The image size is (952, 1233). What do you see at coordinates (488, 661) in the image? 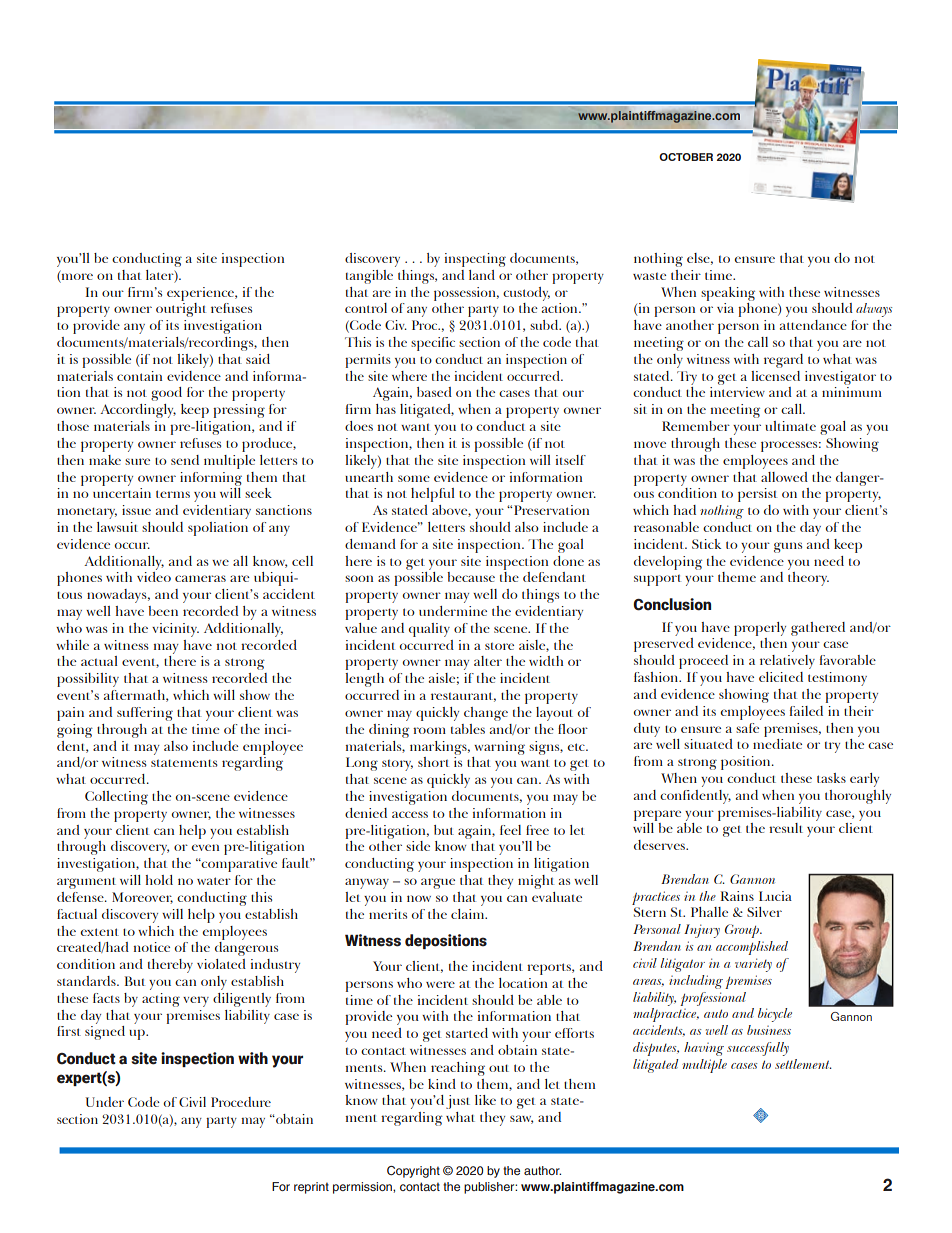
I see `alter` at bounding box center [488, 661].
